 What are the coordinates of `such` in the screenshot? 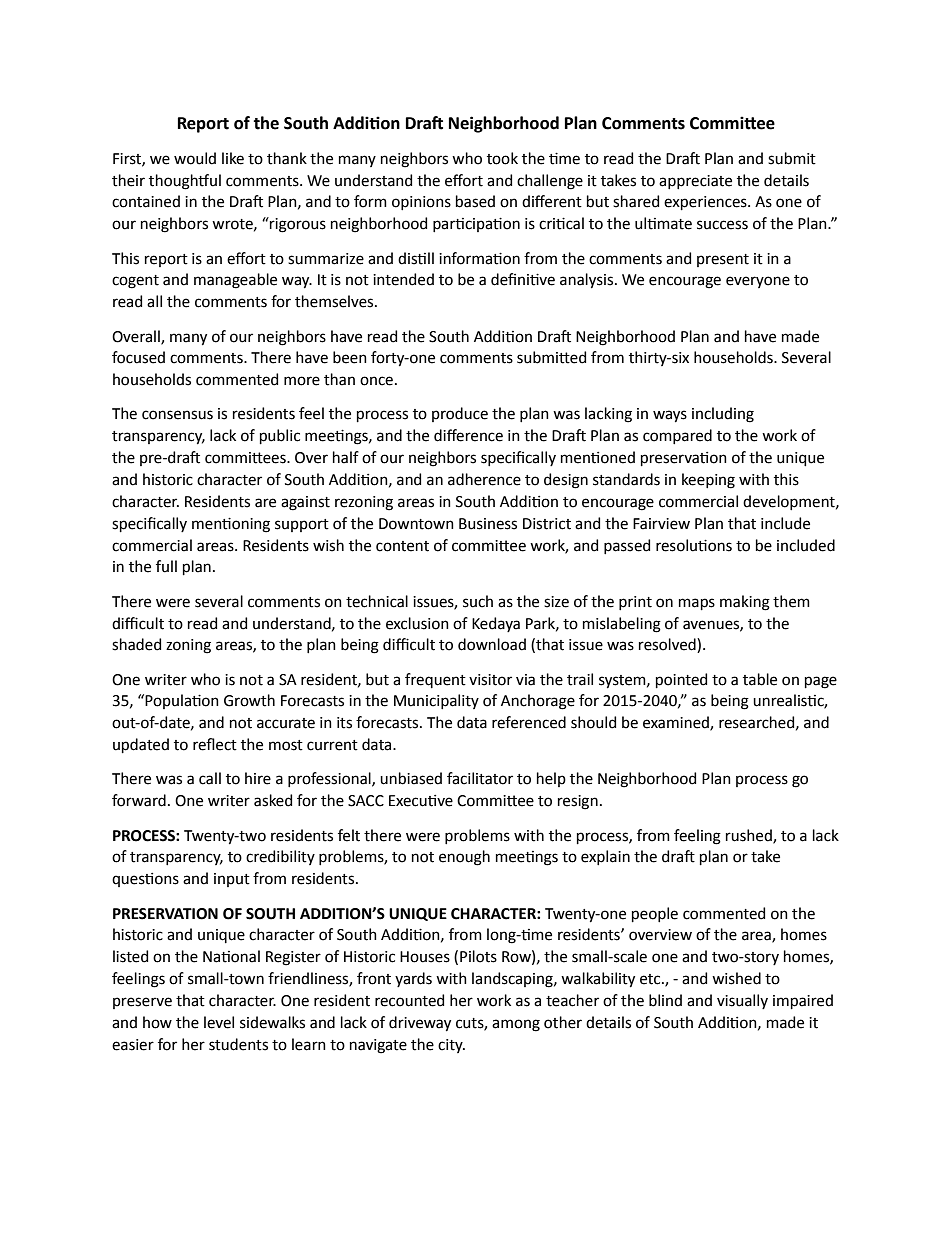 It's located at (478, 601).
